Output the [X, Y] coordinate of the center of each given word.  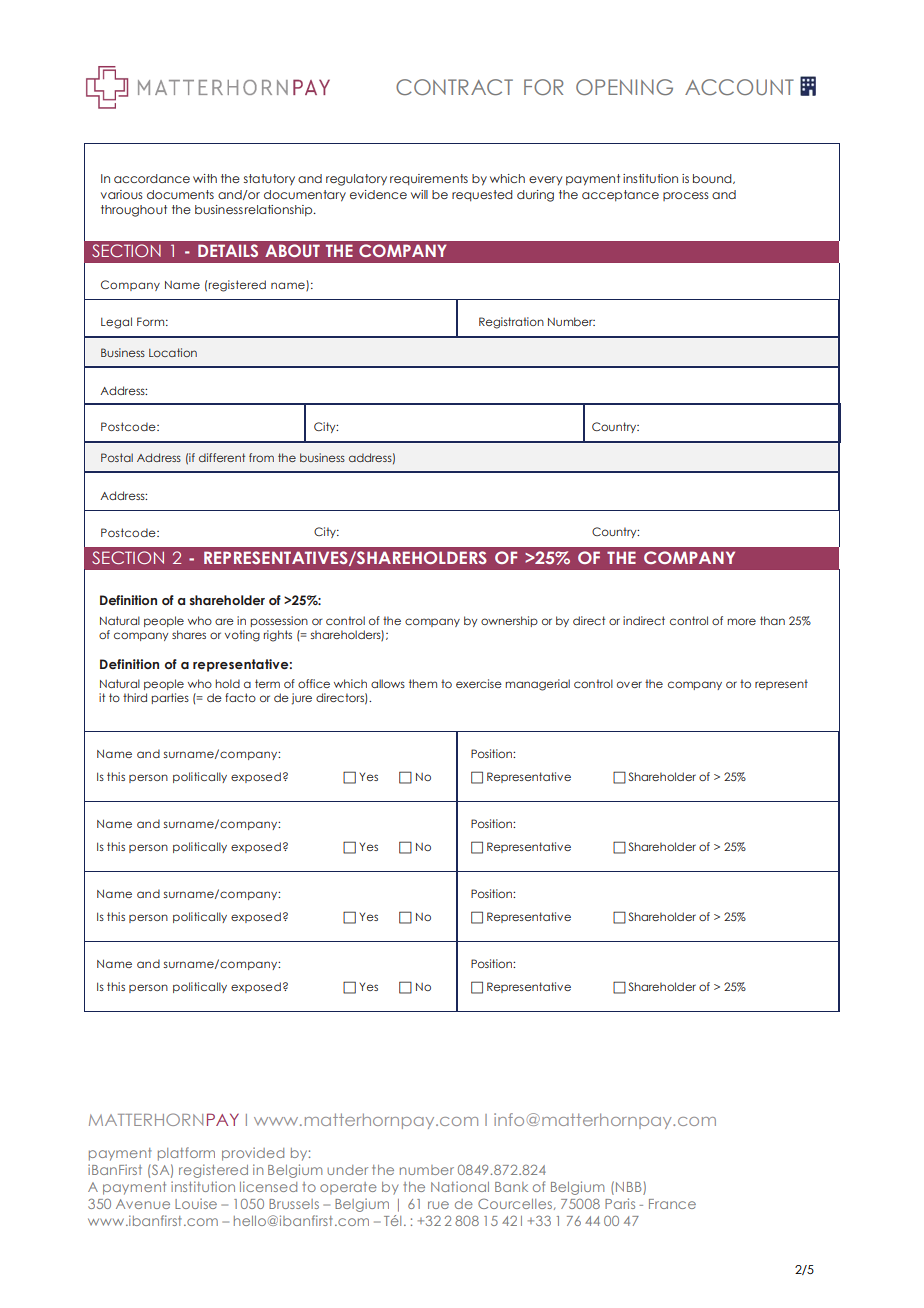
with [205, 178]
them [423, 683]
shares [189, 634]
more [741, 621]
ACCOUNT [739, 87]
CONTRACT [454, 87]
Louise [196, 1203]
